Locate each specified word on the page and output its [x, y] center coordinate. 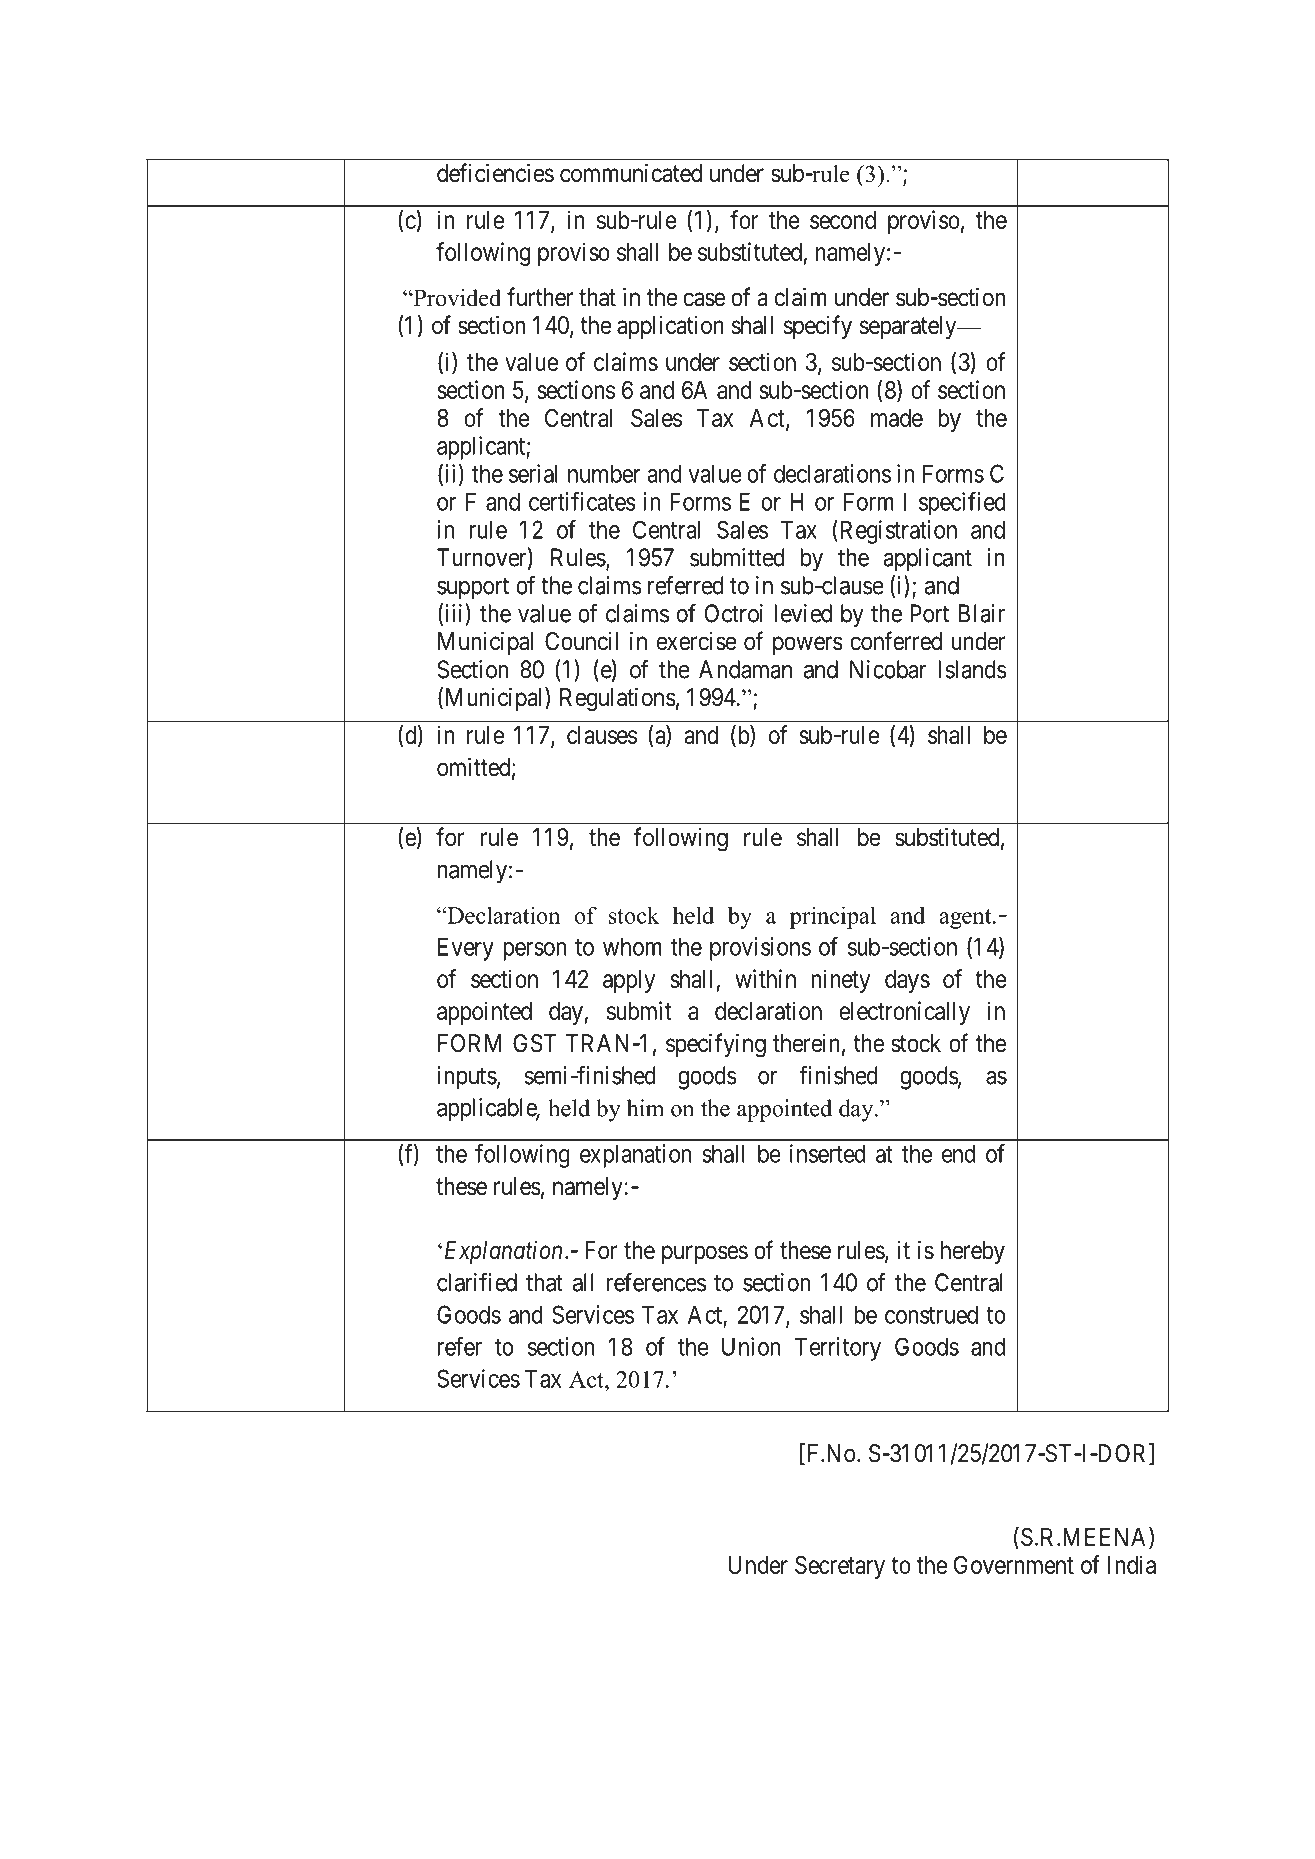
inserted [827, 1153]
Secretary [840, 1567]
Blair [982, 613]
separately [909, 327]
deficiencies [495, 173]
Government [1014, 1565]
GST [534, 1043]
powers [808, 645]
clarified [477, 1282]
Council [581, 641]
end [958, 1153]
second [843, 220]
